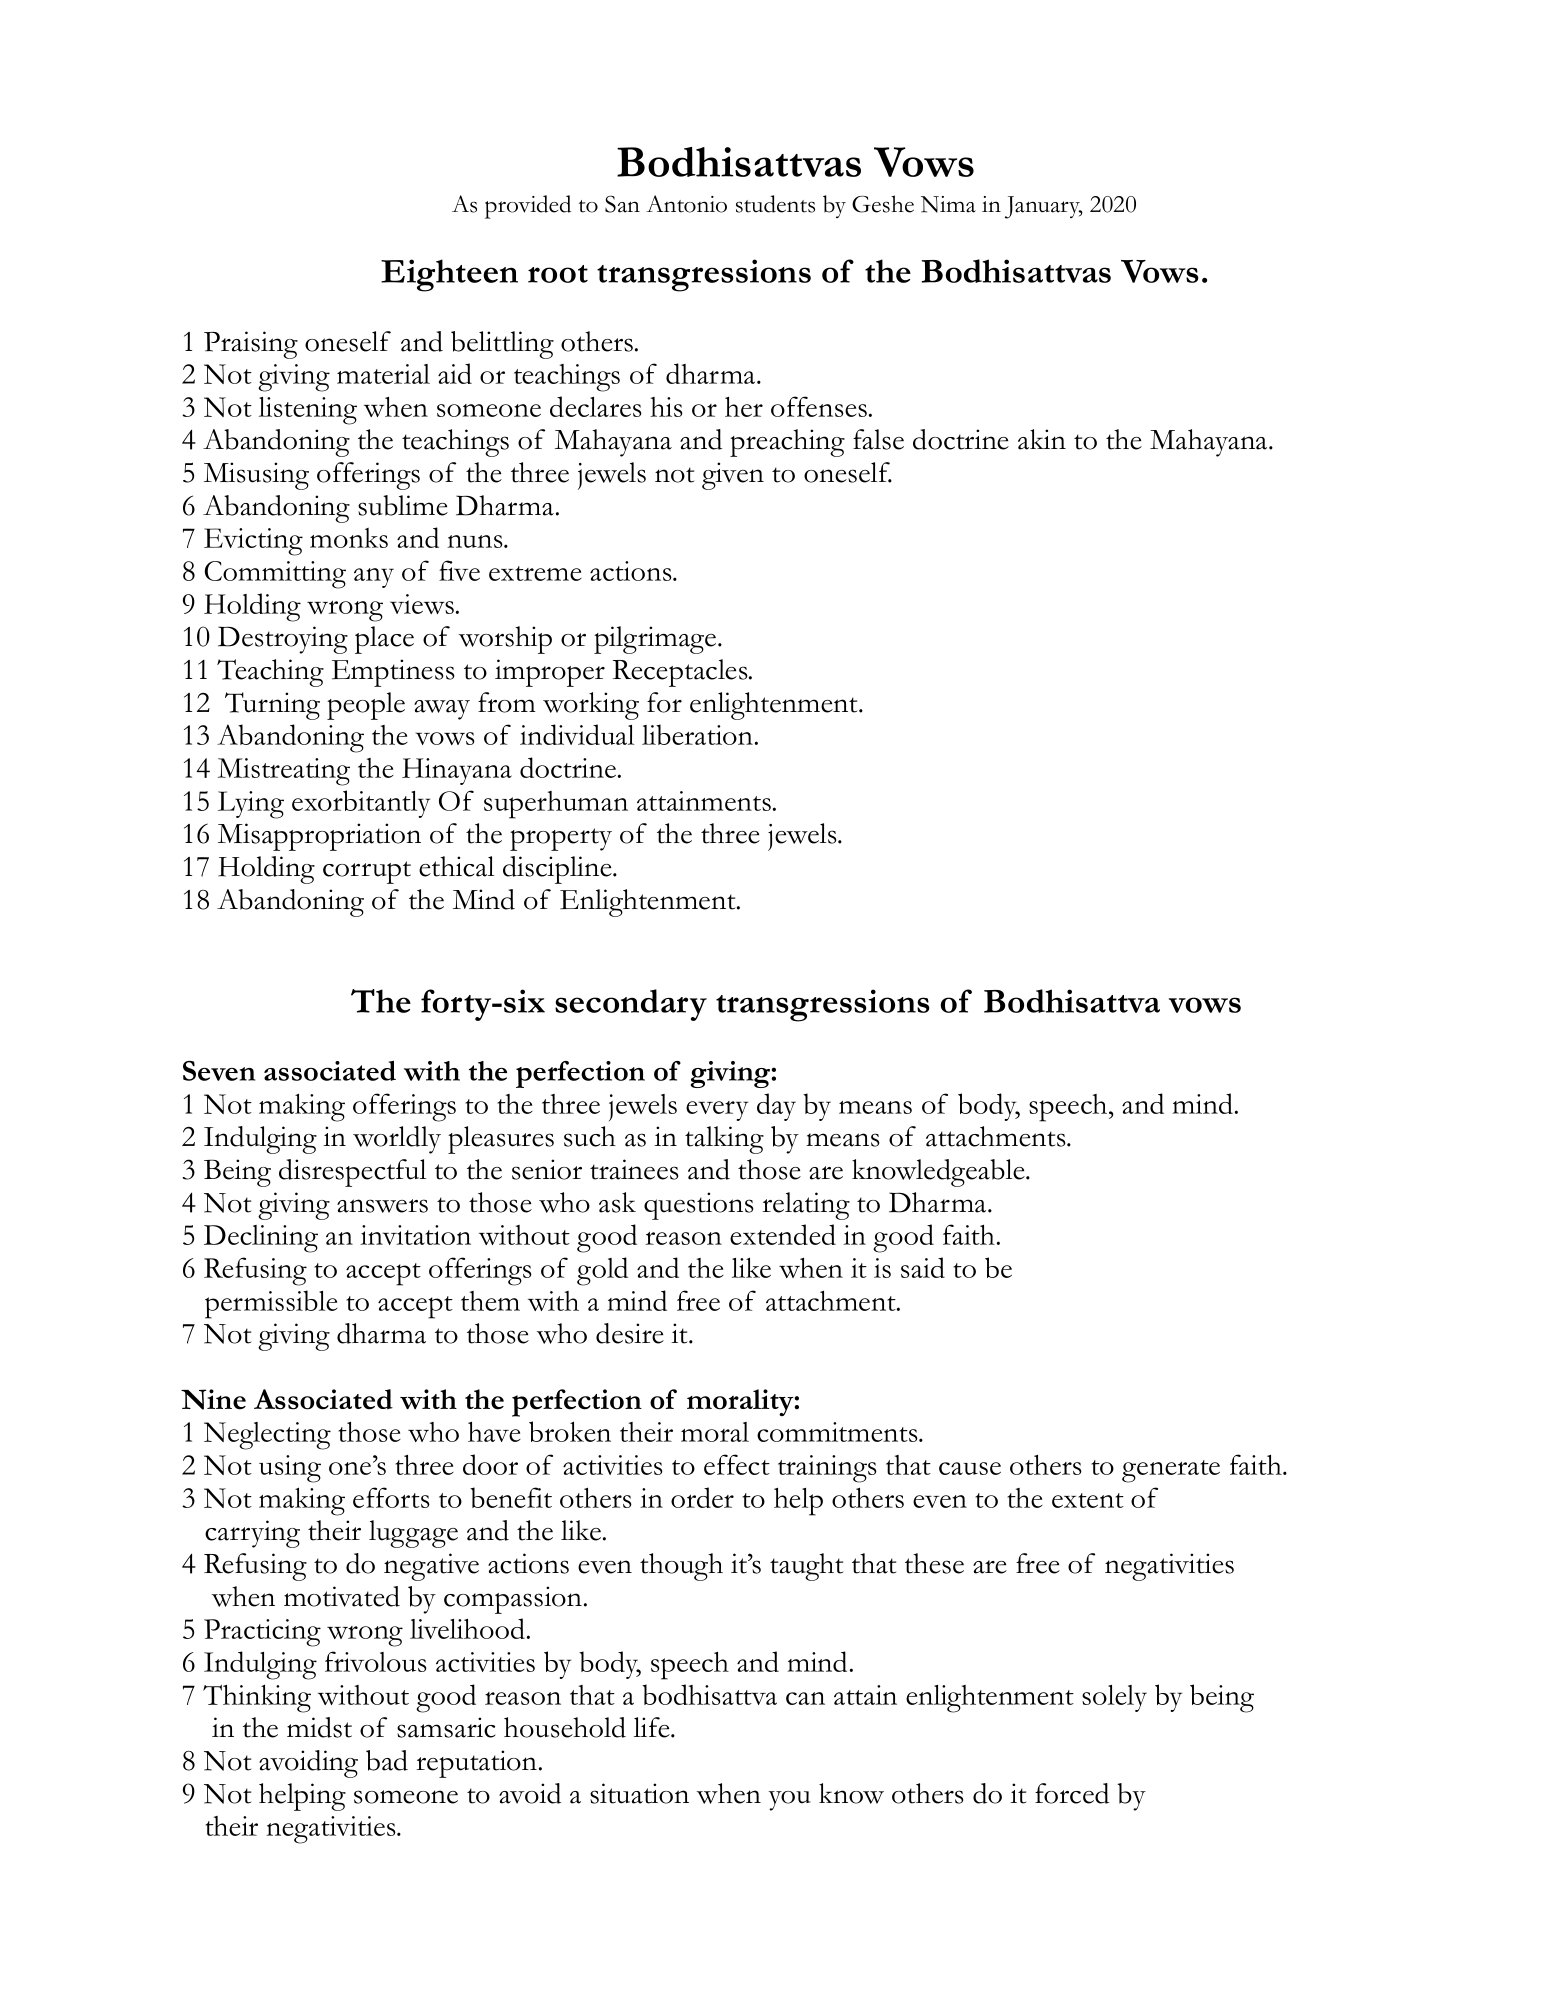 The height and width of the image is (2000, 1546). I want to click on life, so click(653, 1727).
